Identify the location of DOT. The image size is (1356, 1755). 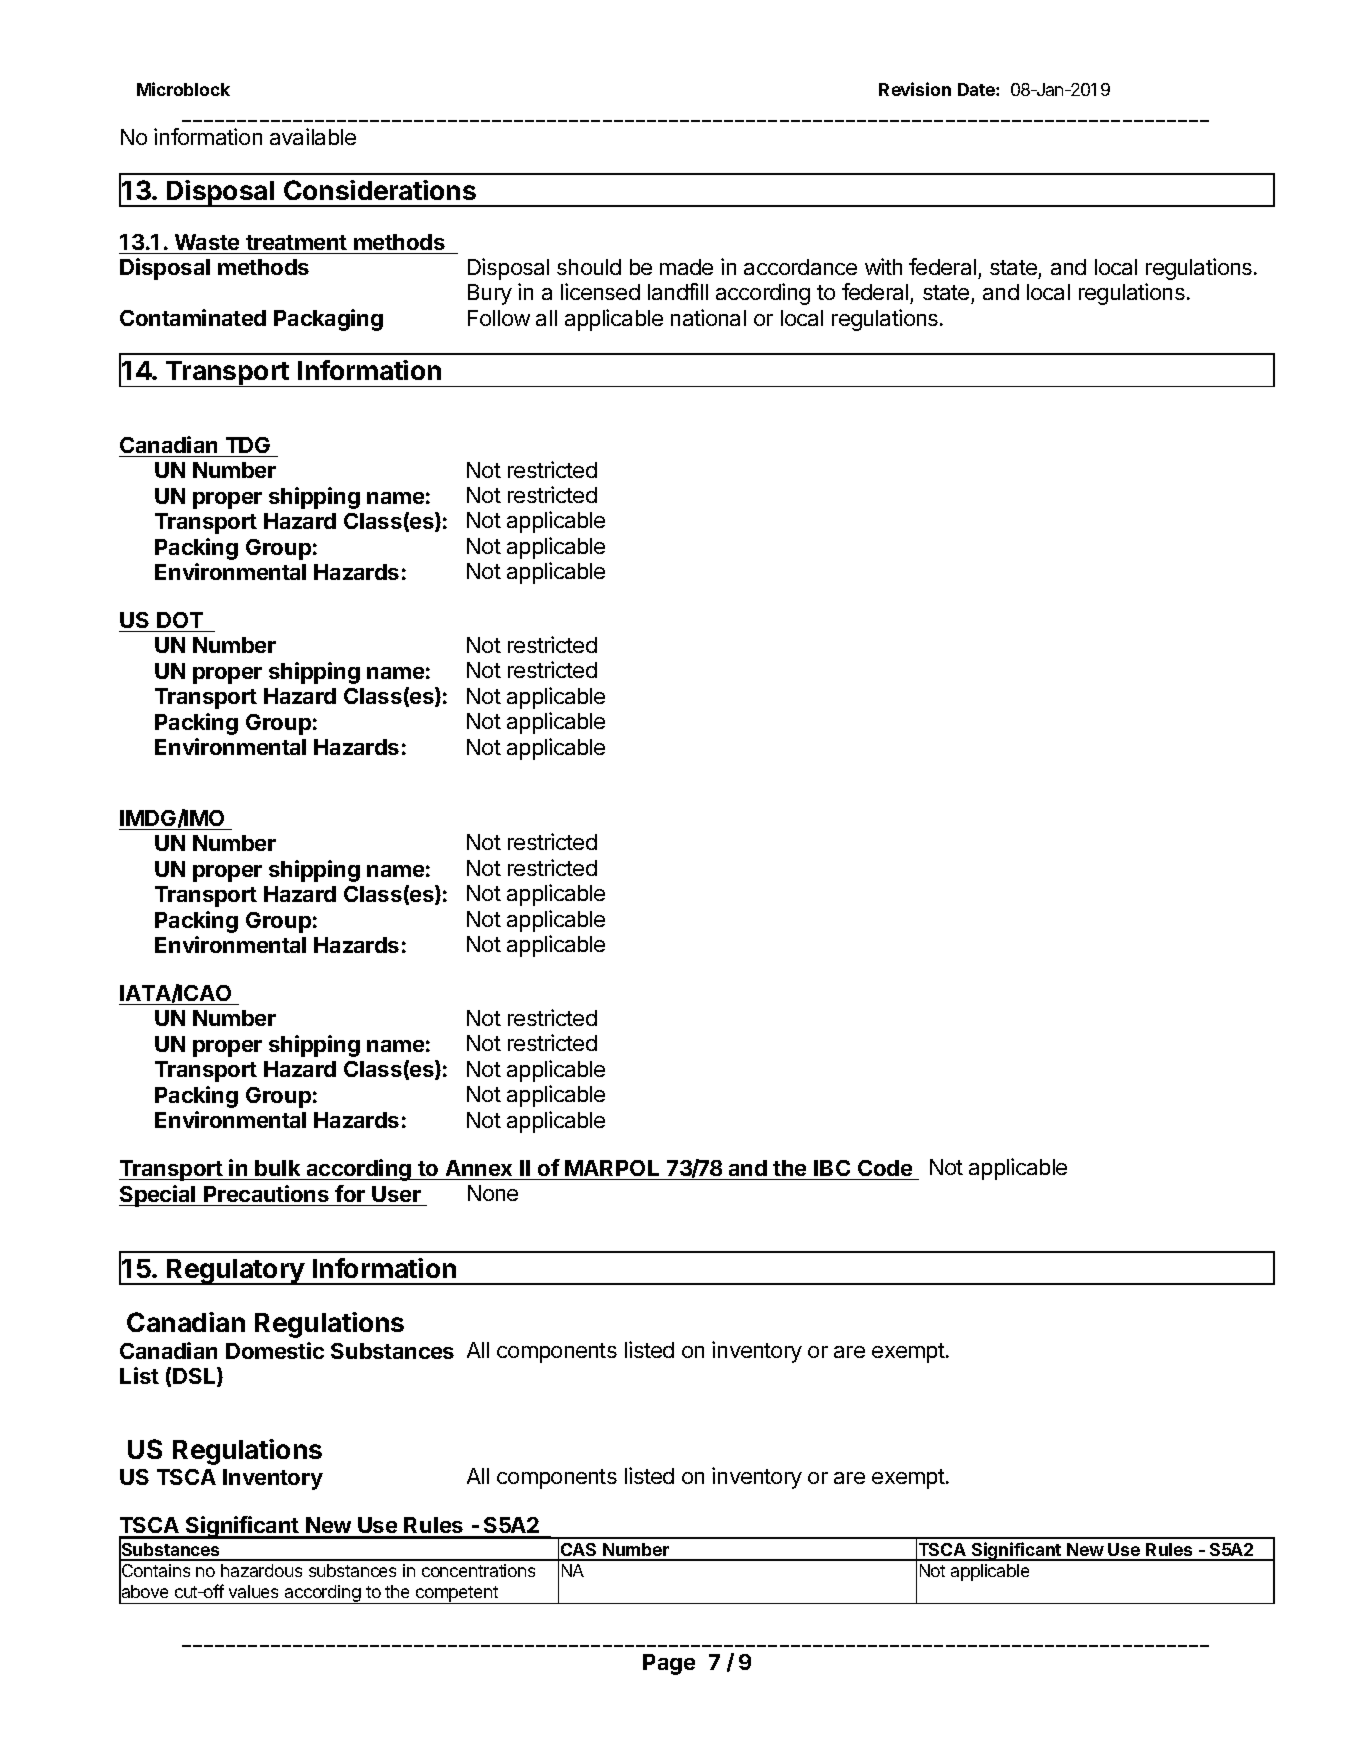
(180, 620).
